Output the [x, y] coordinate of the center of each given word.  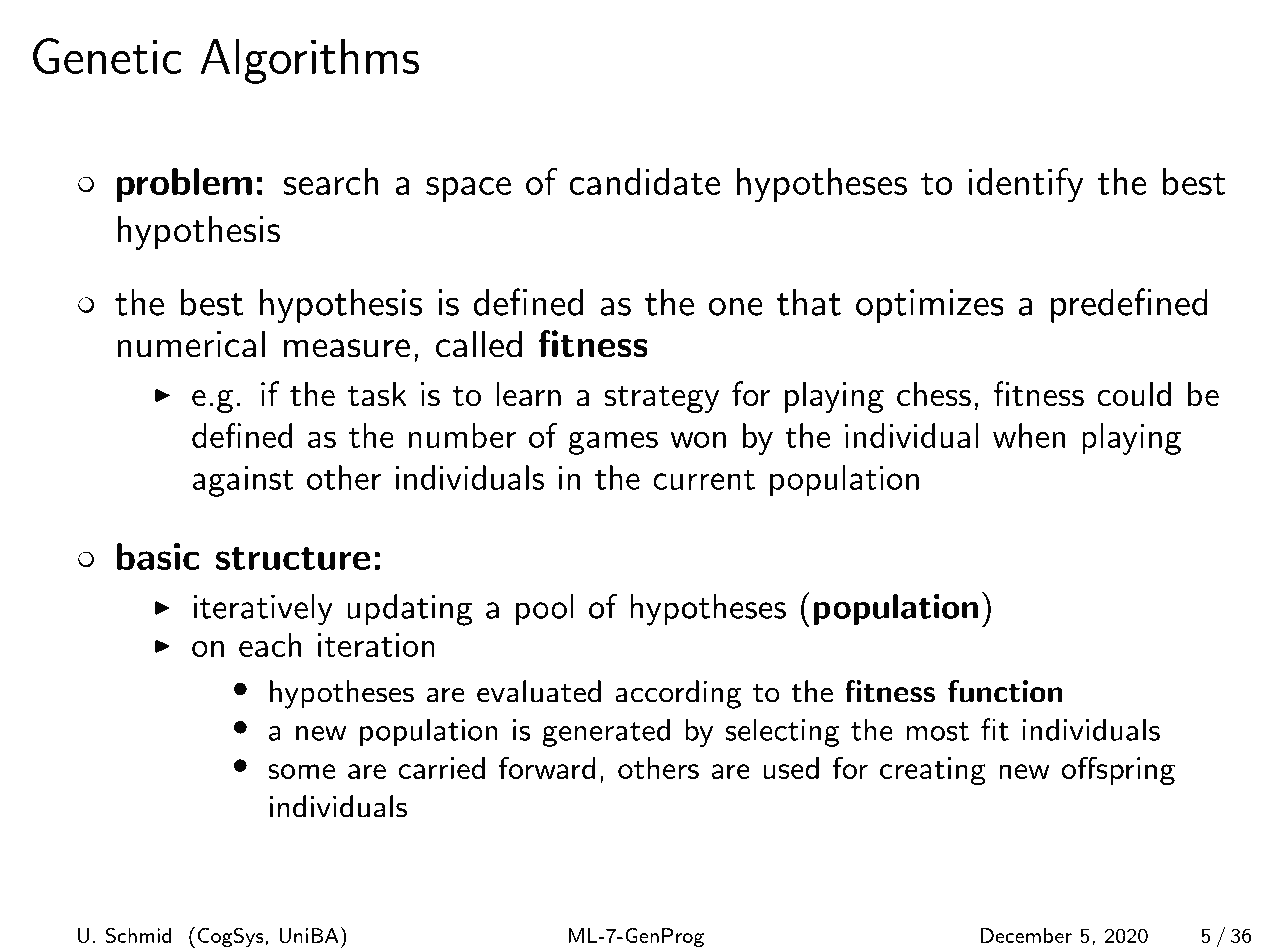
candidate [644, 181]
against [243, 481]
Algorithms [309, 61]
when [1029, 435]
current [704, 479]
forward [547, 767]
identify [1026, 185]
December [1026, 935]
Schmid [138, 935]
